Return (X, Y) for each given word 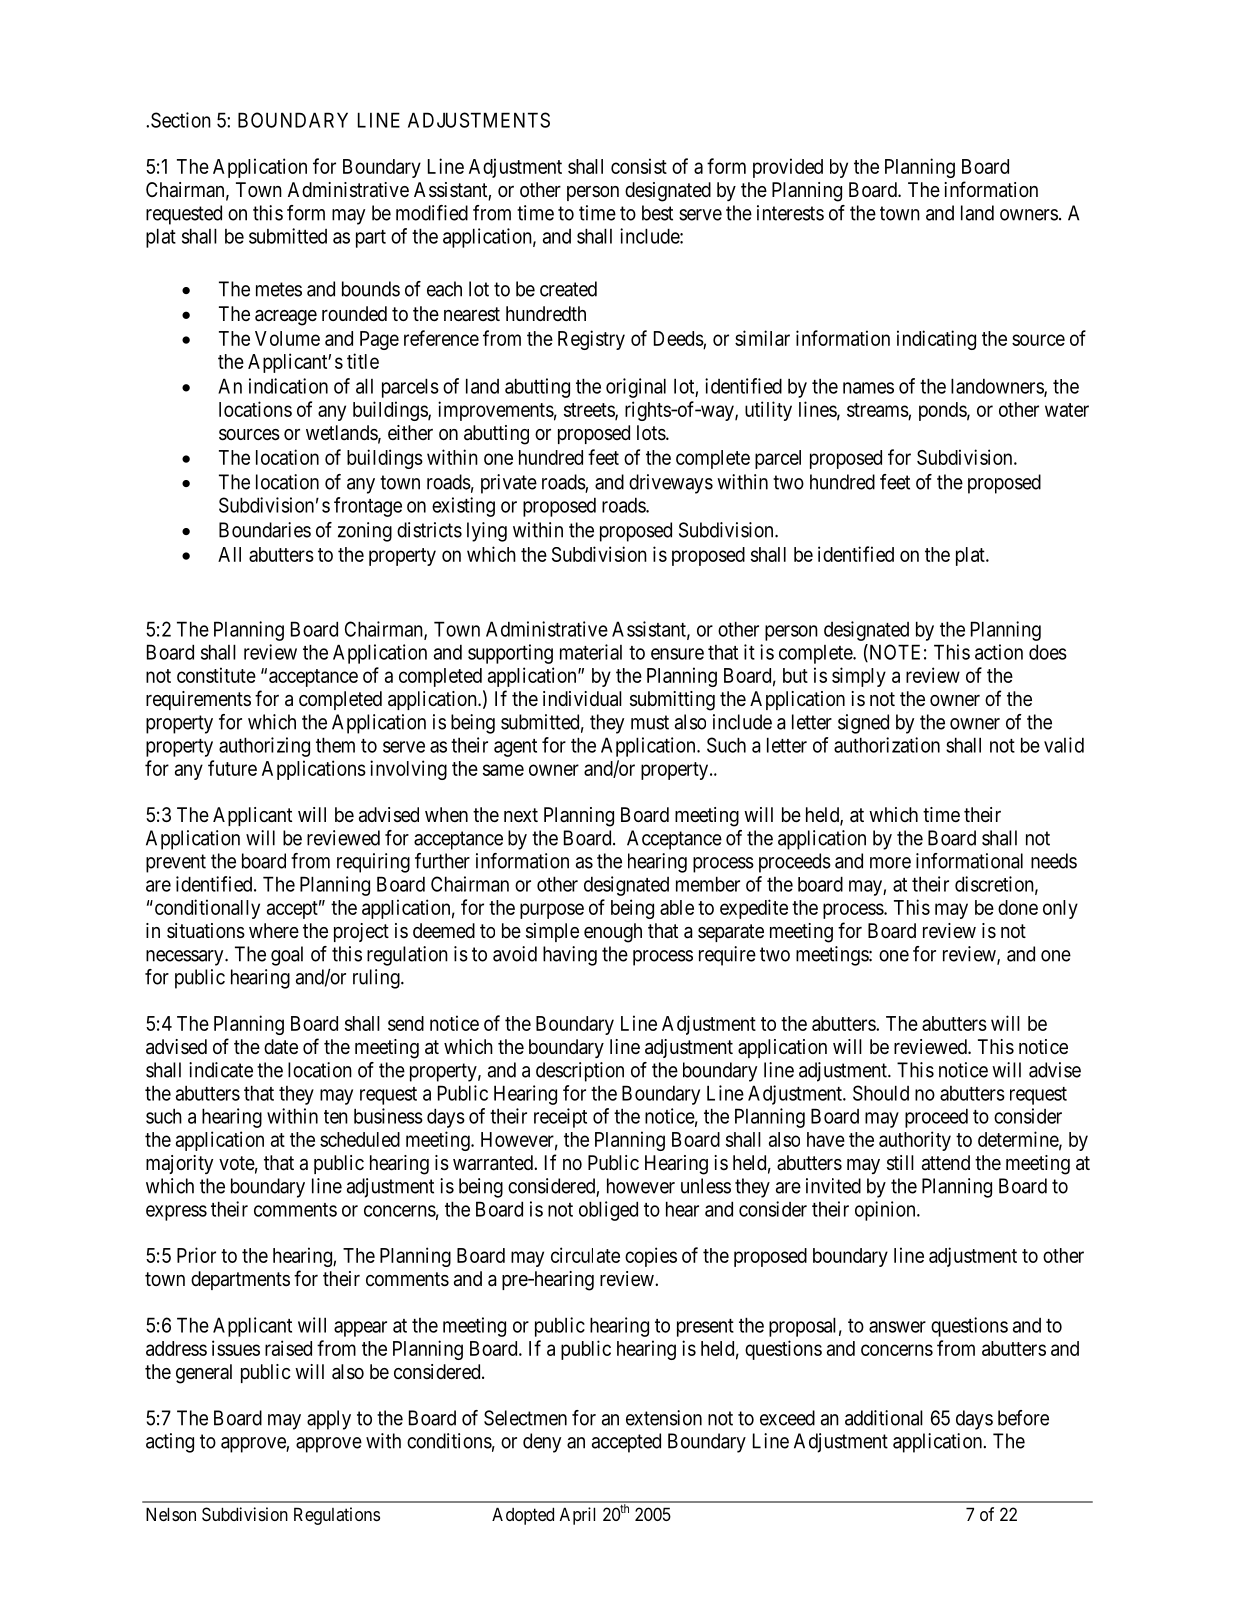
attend (946, 1163)
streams (878, 410)
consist (639, 166)
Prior (196, 1255)
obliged (608, 1211)
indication (288, 386)
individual (582, 699)
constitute (216, 675)
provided (788, 168)
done (1018, 907)
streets (590, 411)
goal (287, 956)
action (999, 652)
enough (613, 933)
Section (181, 120)
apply (329, 1420)
